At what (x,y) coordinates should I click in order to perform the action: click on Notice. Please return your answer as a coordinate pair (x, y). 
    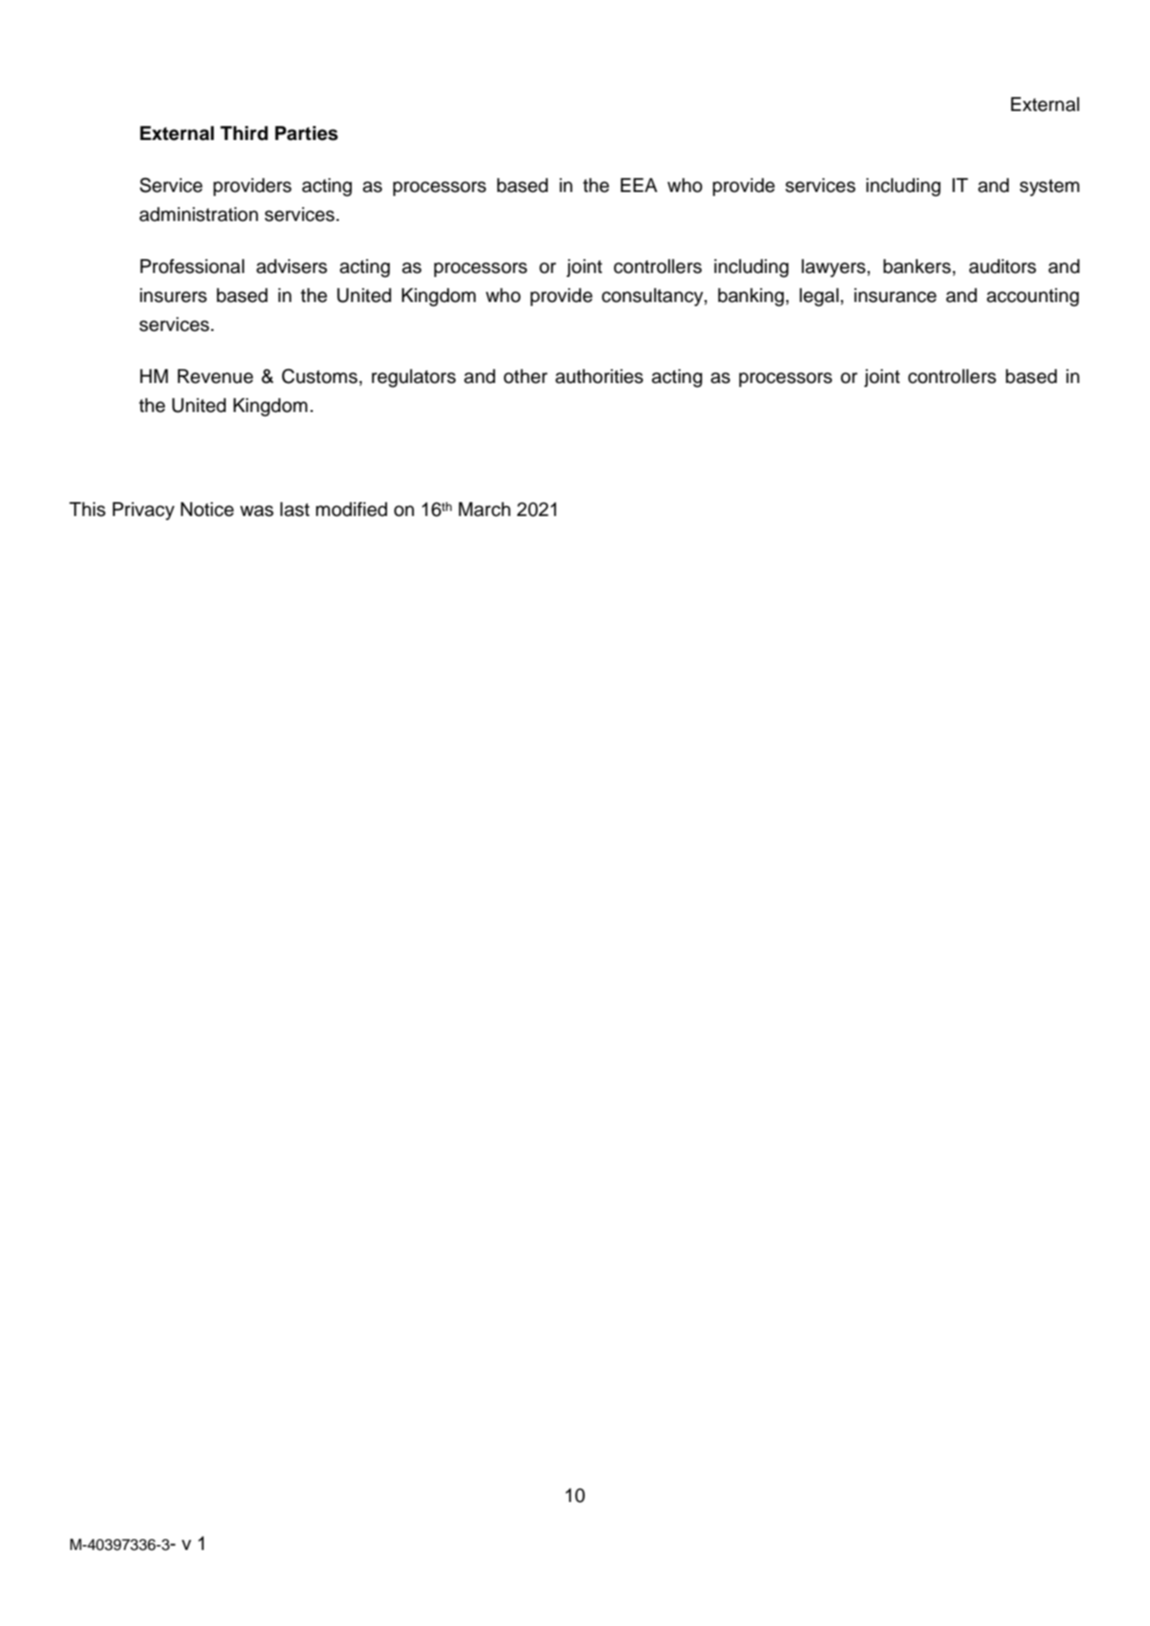
    Looking at the image, I should click on (207, 509).
